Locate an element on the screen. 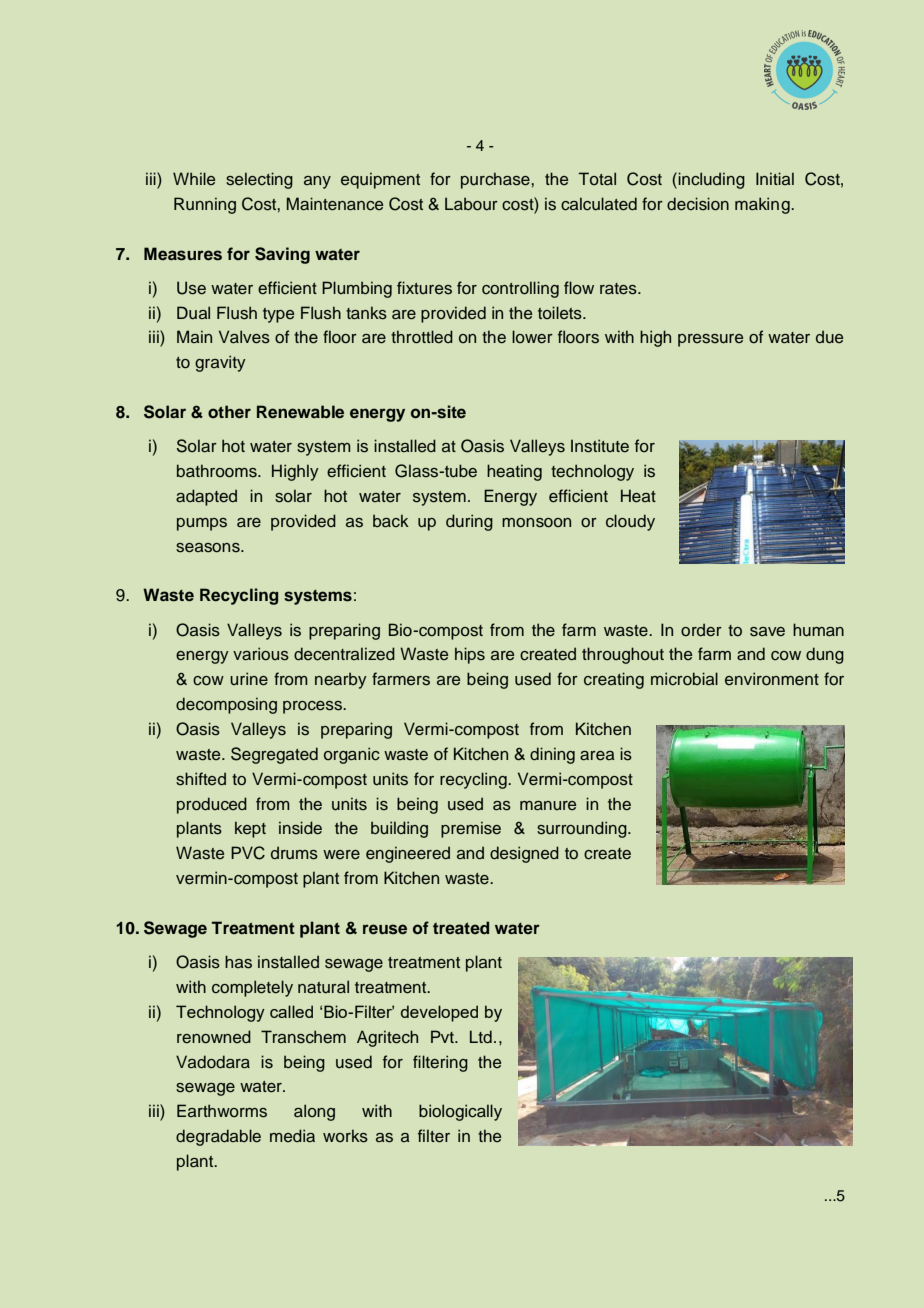 This screenshot has width=924, height=1308. Earthworms is located at coordinates (222, 1111).
